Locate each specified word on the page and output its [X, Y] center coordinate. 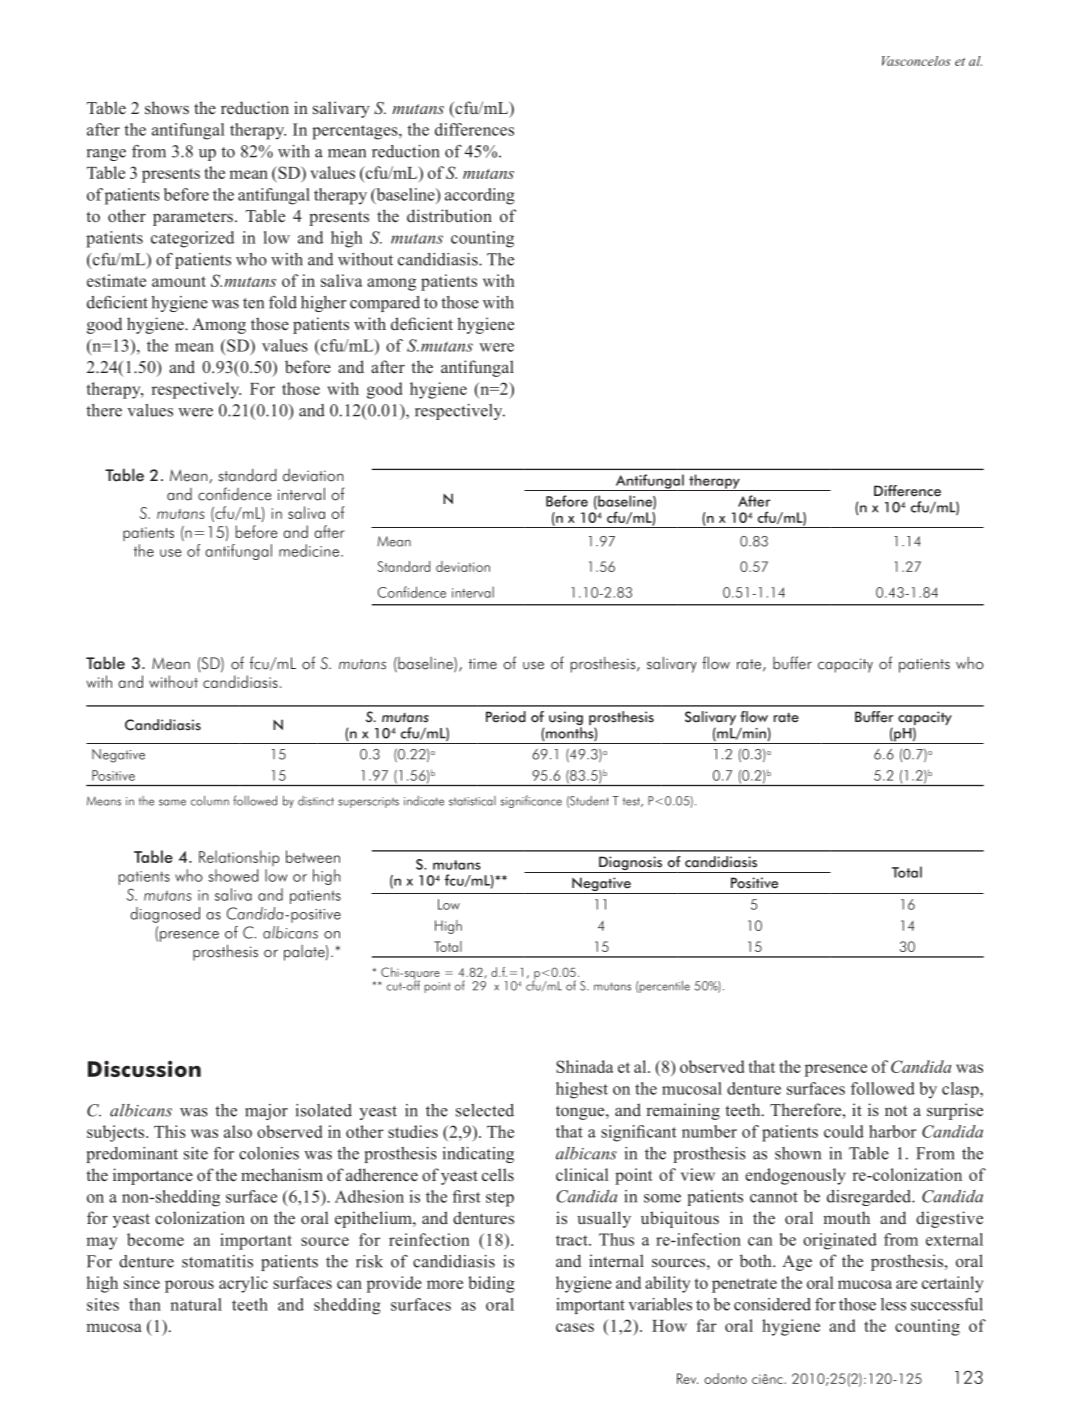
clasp [961, 1090]
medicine [309, 550]
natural [196, 1304]
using [566, 719]
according [480, 196]
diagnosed [165, 915]
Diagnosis [631, 864]
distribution [449, 216]
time [482, 664]
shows [167, 108]
